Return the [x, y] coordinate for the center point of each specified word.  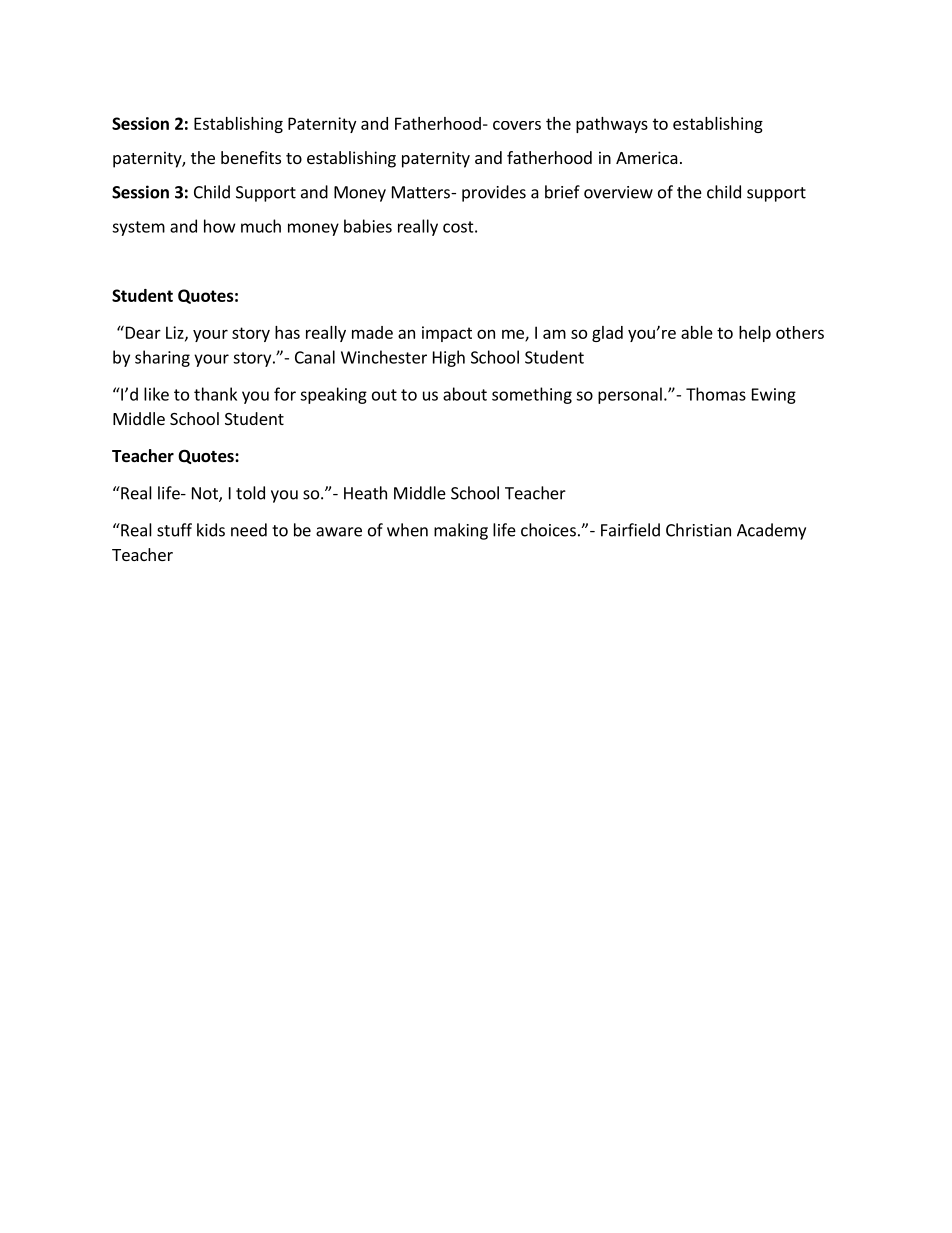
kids [211, 530]
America [647, 157]
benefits [251, 157]
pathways [612, 125]
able [697, 332]
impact [447, 334]
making [461, 531]
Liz [176, 333]
